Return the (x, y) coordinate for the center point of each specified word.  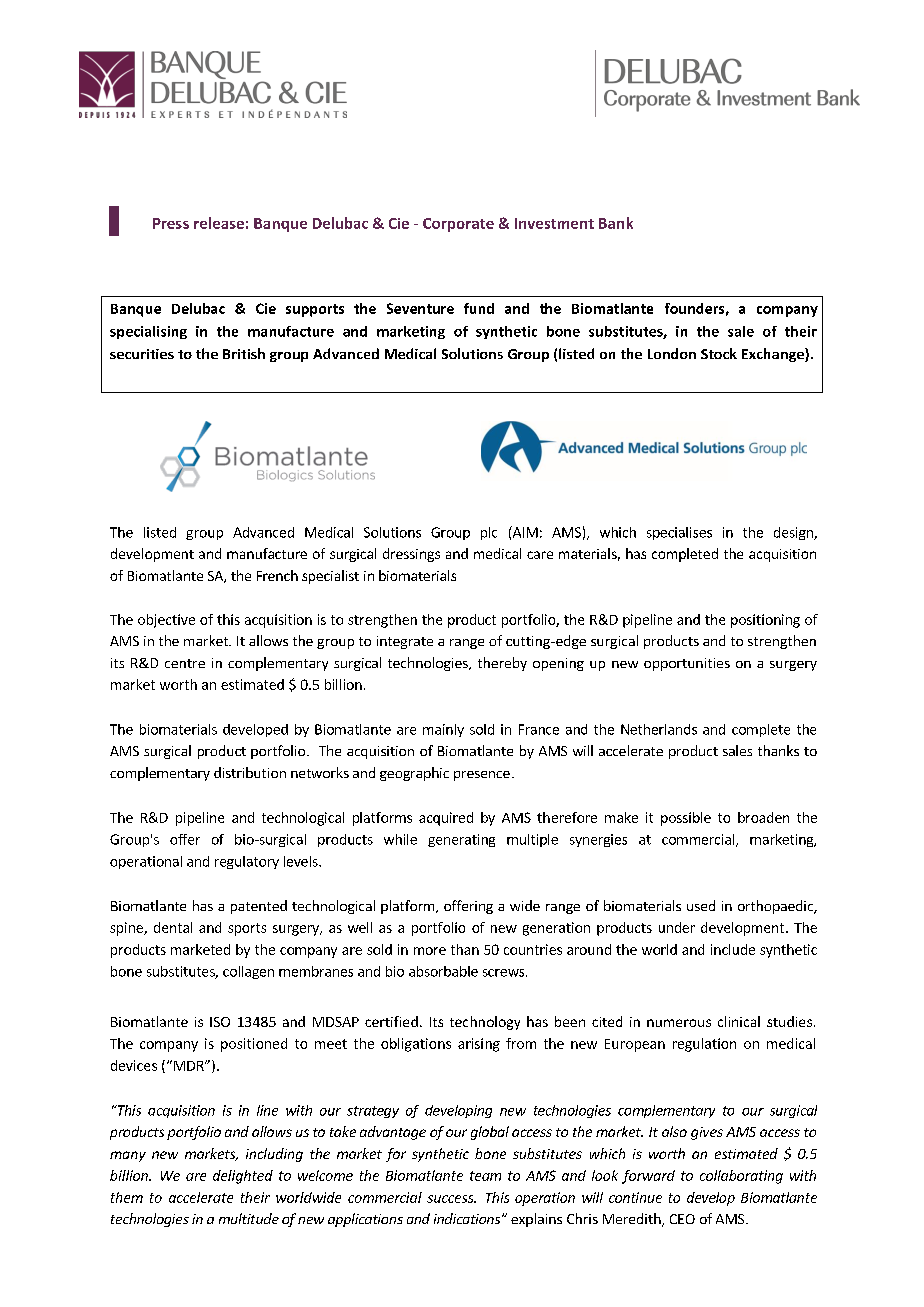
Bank (616, 223)
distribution (250, 772)
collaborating (741, 1177)
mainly (443, 730)
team (485, 1176)
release (219, 223)
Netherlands (659, 729)
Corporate (458, 225)
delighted (243, 1177)
